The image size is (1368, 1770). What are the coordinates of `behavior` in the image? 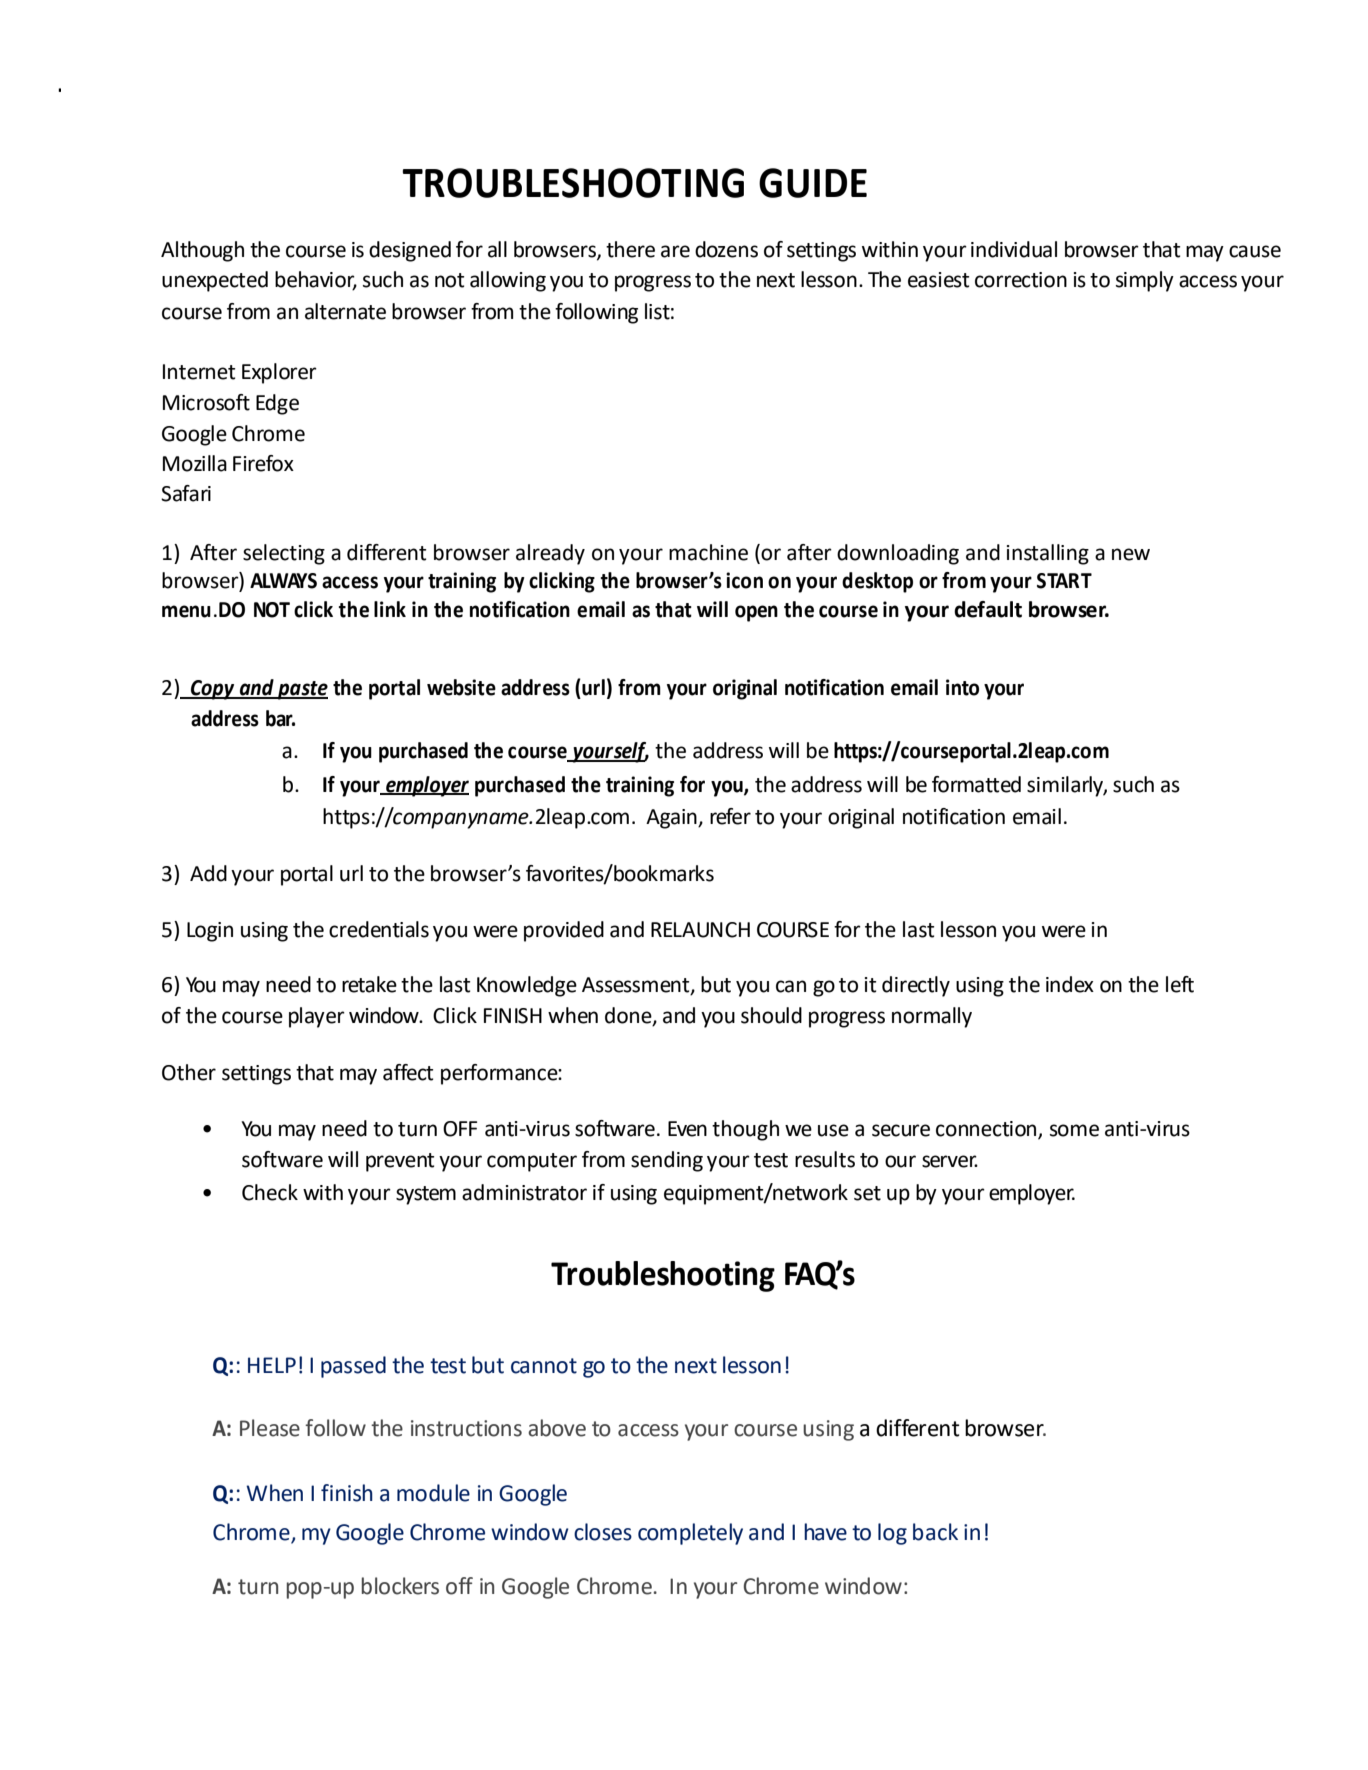 It's located at (316, 280).
